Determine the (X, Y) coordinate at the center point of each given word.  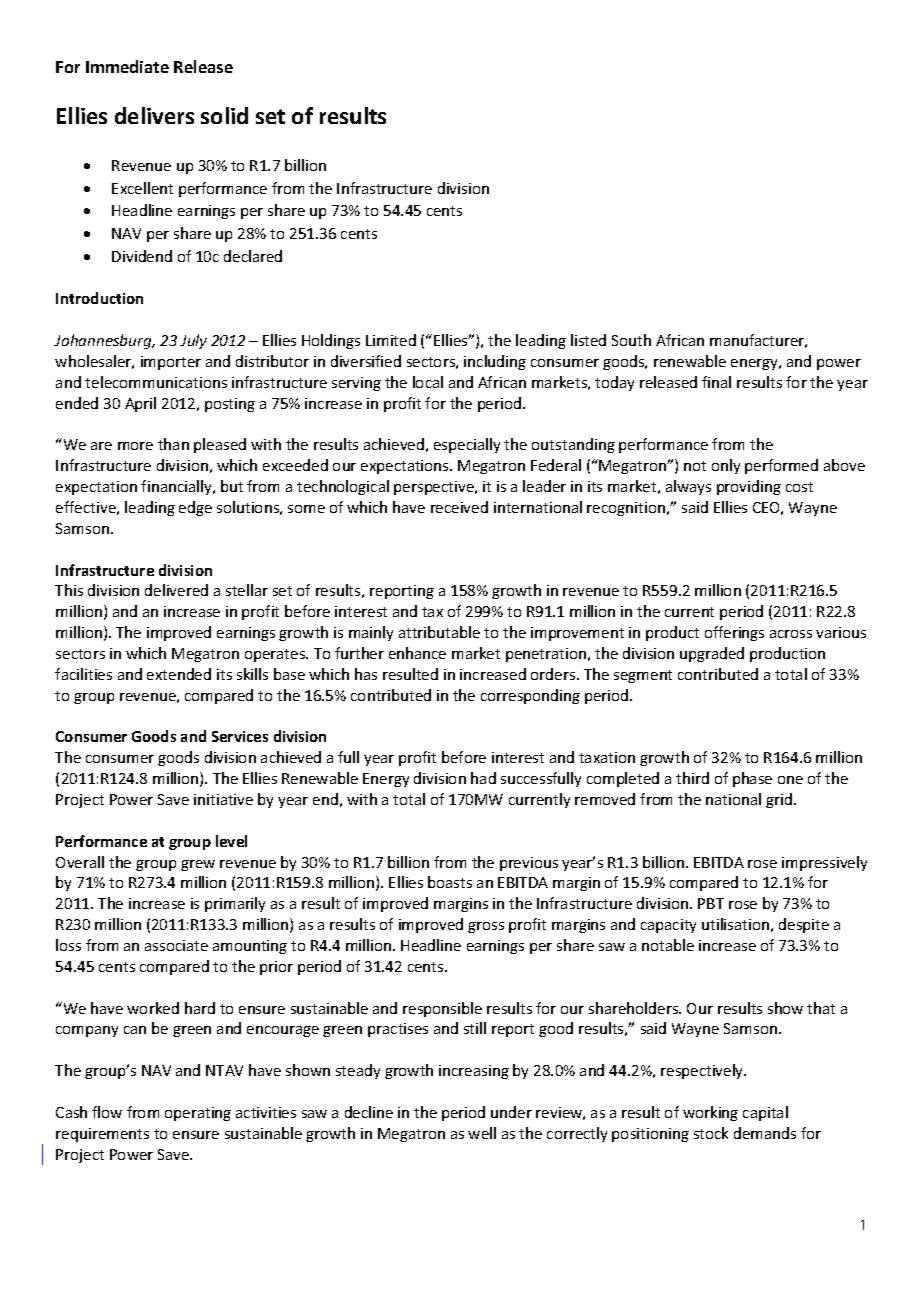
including (495, 362)
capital (765, 1113)
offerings (734, 633)
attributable (439, 632)
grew (198, 865)
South (631, 340)
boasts (450, 882)
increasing (474, 1072)
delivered (176, 590)
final (716, 382)
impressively (824, 863)
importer (171, 363)
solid (224, 115)
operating (198, 1114)
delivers (154, 115)
